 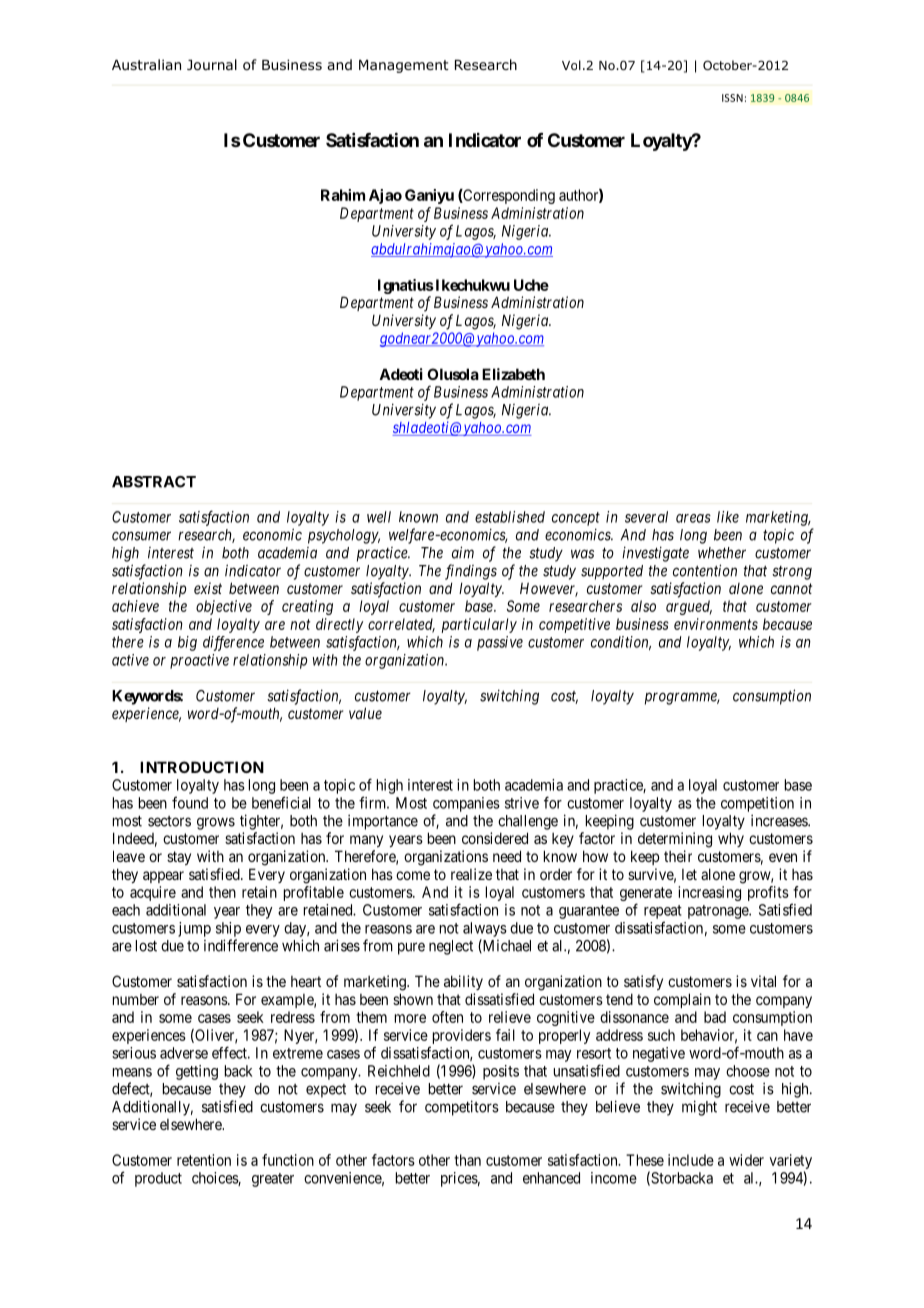 What do you see at coordinates (691, 1160) in the screenshot?
I see `include` at bounding box center [691, 1160].
